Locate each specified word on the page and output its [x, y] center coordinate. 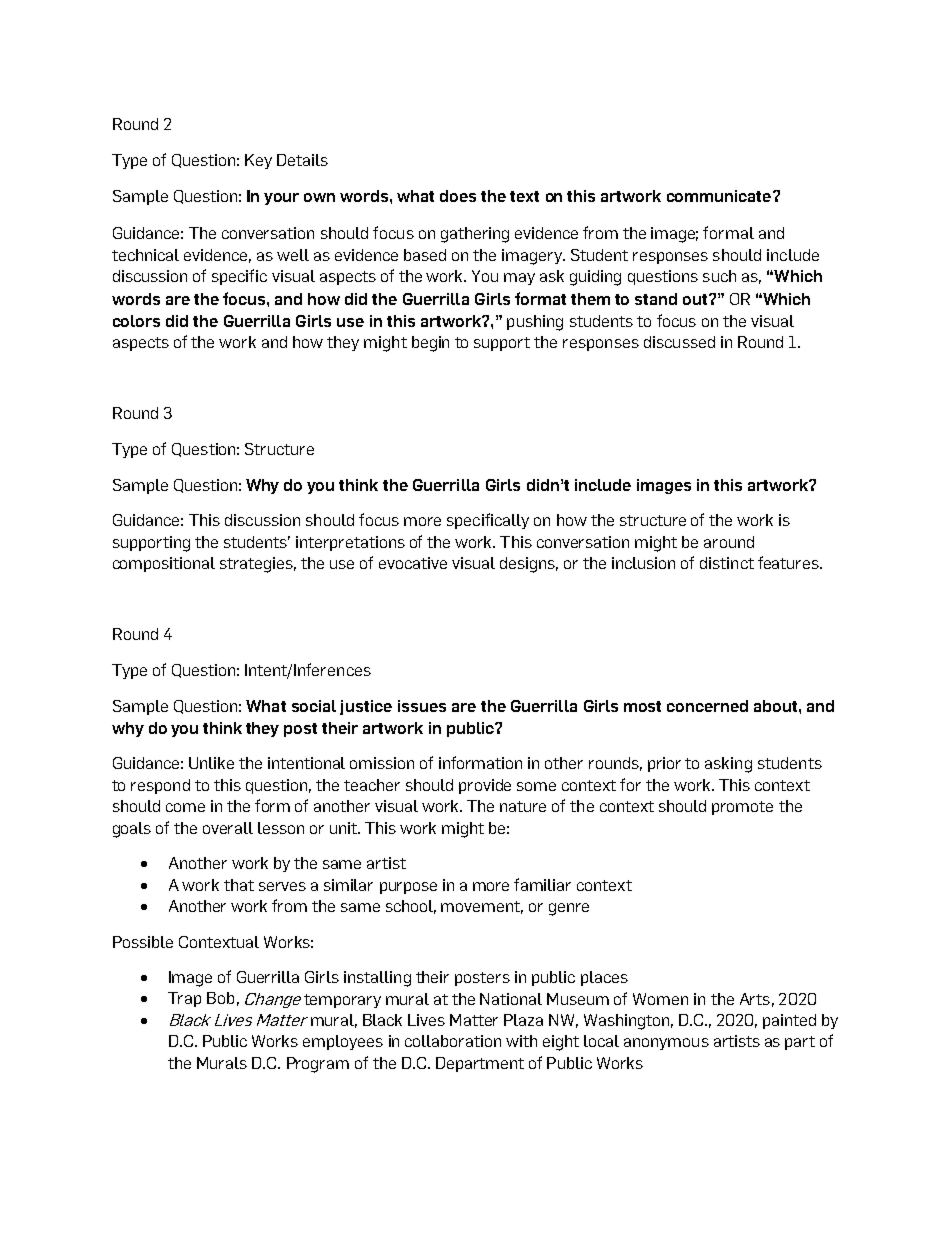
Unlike [211, 763]
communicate [719, 196]
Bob [220, 998]
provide [485, 786]
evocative [413, 563]
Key [258, 161]
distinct [727, 563]
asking [728, 765]
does [458, 196]
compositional [164, 564]
